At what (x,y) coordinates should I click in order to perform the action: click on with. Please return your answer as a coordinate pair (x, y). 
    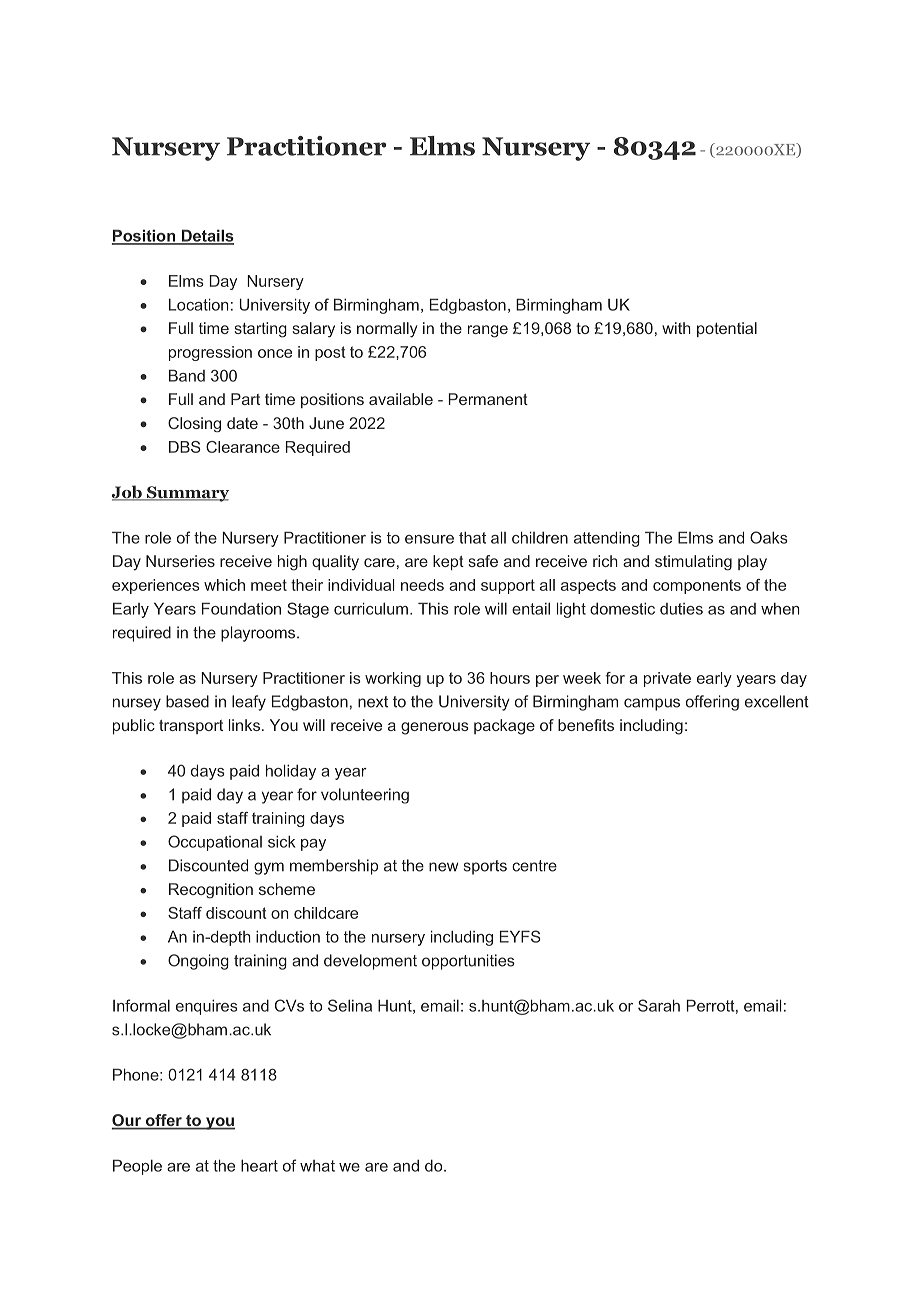
    Looking at the image, I should click on (676, 328).
